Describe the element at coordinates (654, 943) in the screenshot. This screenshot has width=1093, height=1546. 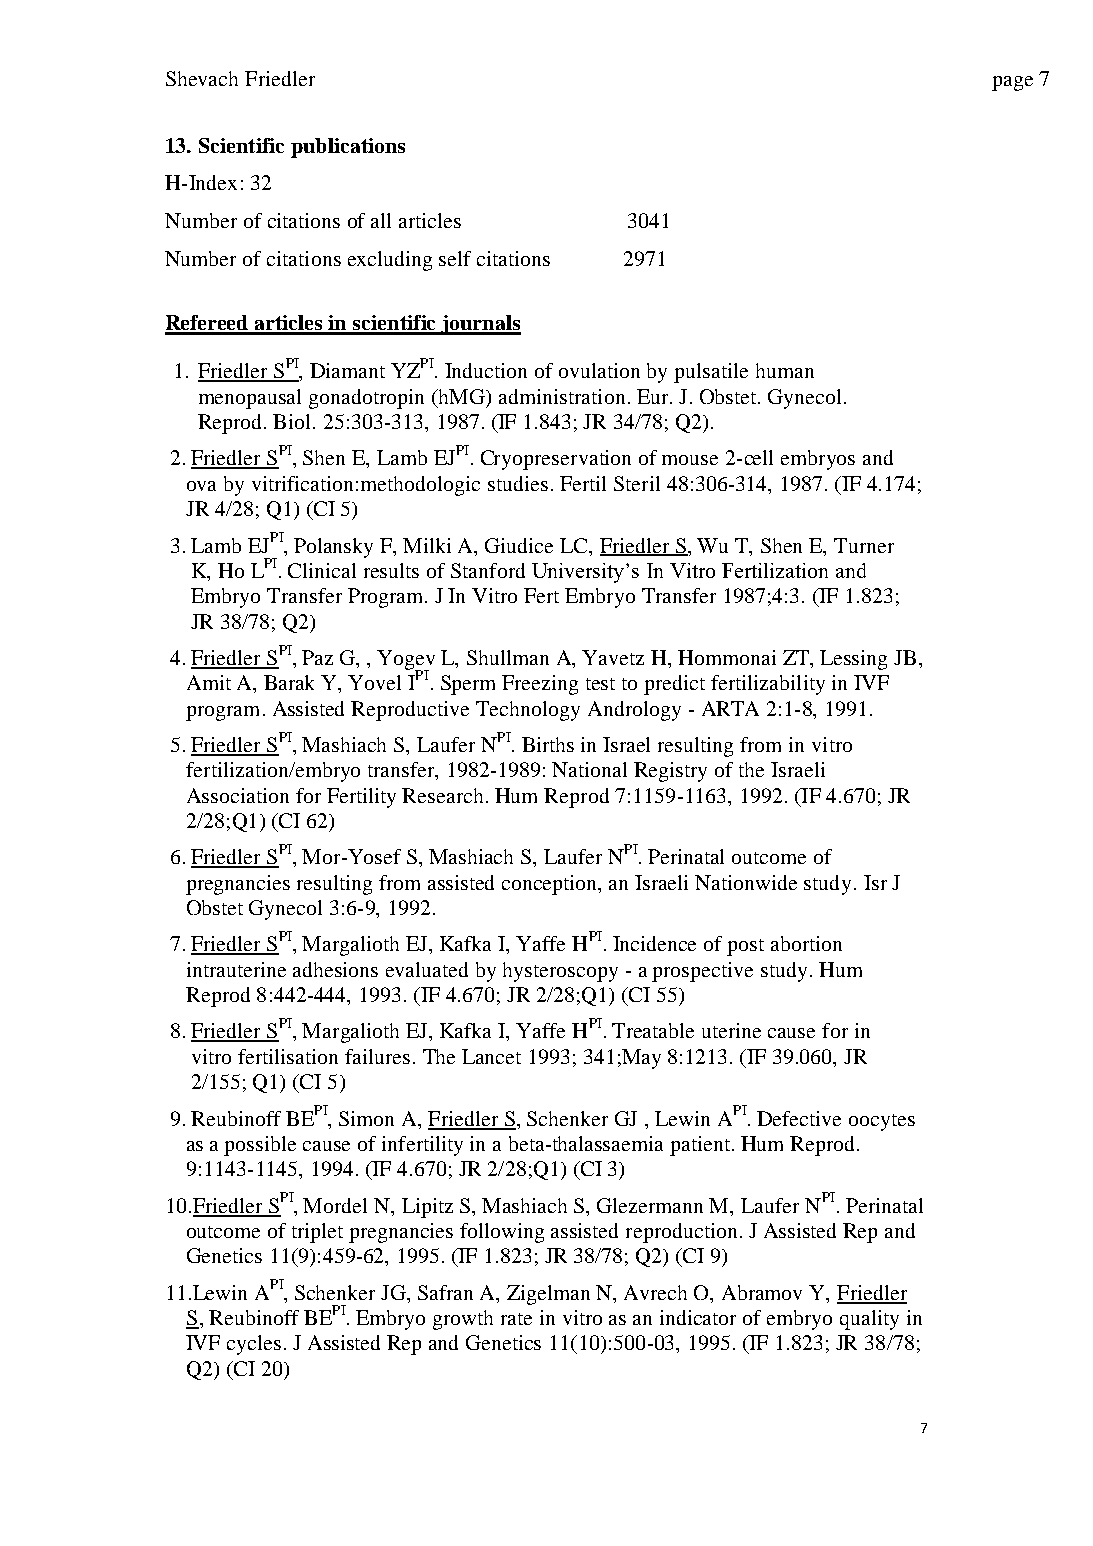
I see `Incidence` at that location.
